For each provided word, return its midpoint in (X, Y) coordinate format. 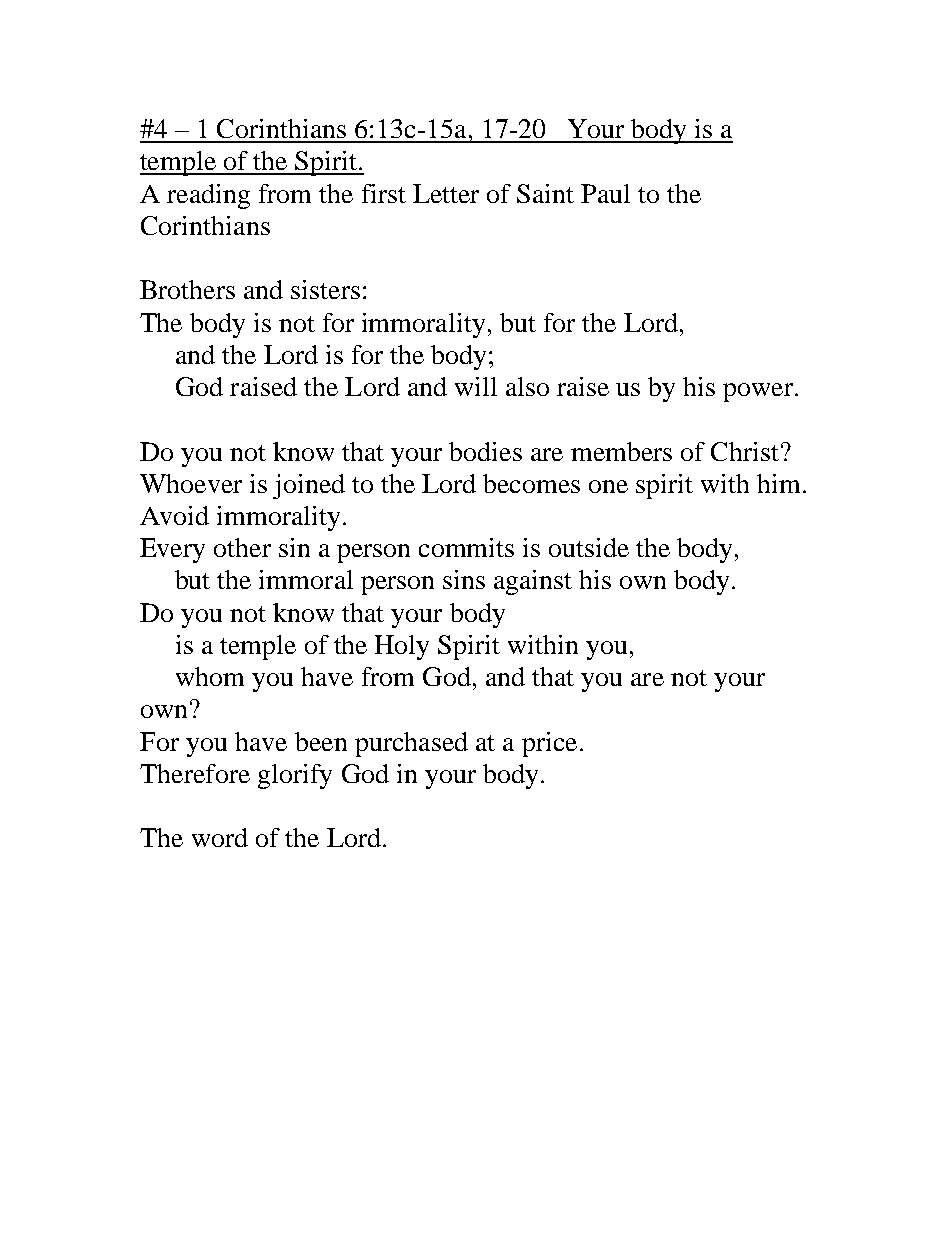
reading (208, 196)
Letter (446, 193)
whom (210, 676)
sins (464, 579)
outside (589, 547)
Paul (605, 193)
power (759, 392)
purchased (411, 744)
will (476, 386)
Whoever (191, 483)
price (549, 744)
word (220, 837)
